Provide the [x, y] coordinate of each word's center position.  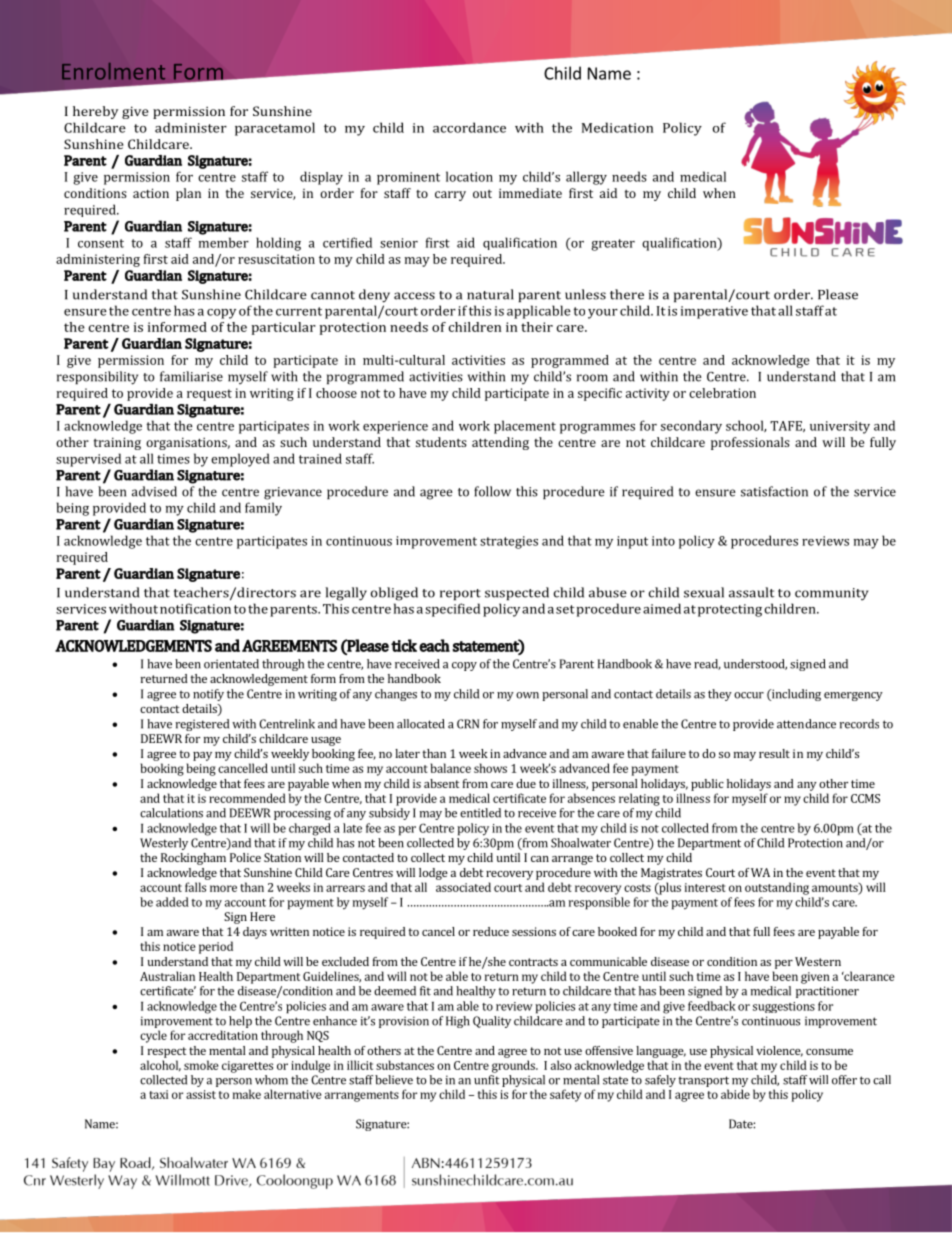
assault [752, 592]
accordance [469, 127]
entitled [480, 813]
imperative [714, 312]
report [460, 594]
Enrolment [113, 71]
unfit [487, 1080]
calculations [171, 813]
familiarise [191, 376]
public [707, 785]
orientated [231, 664]
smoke [201, 1065]
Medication [617, 127]
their [537, 327]
